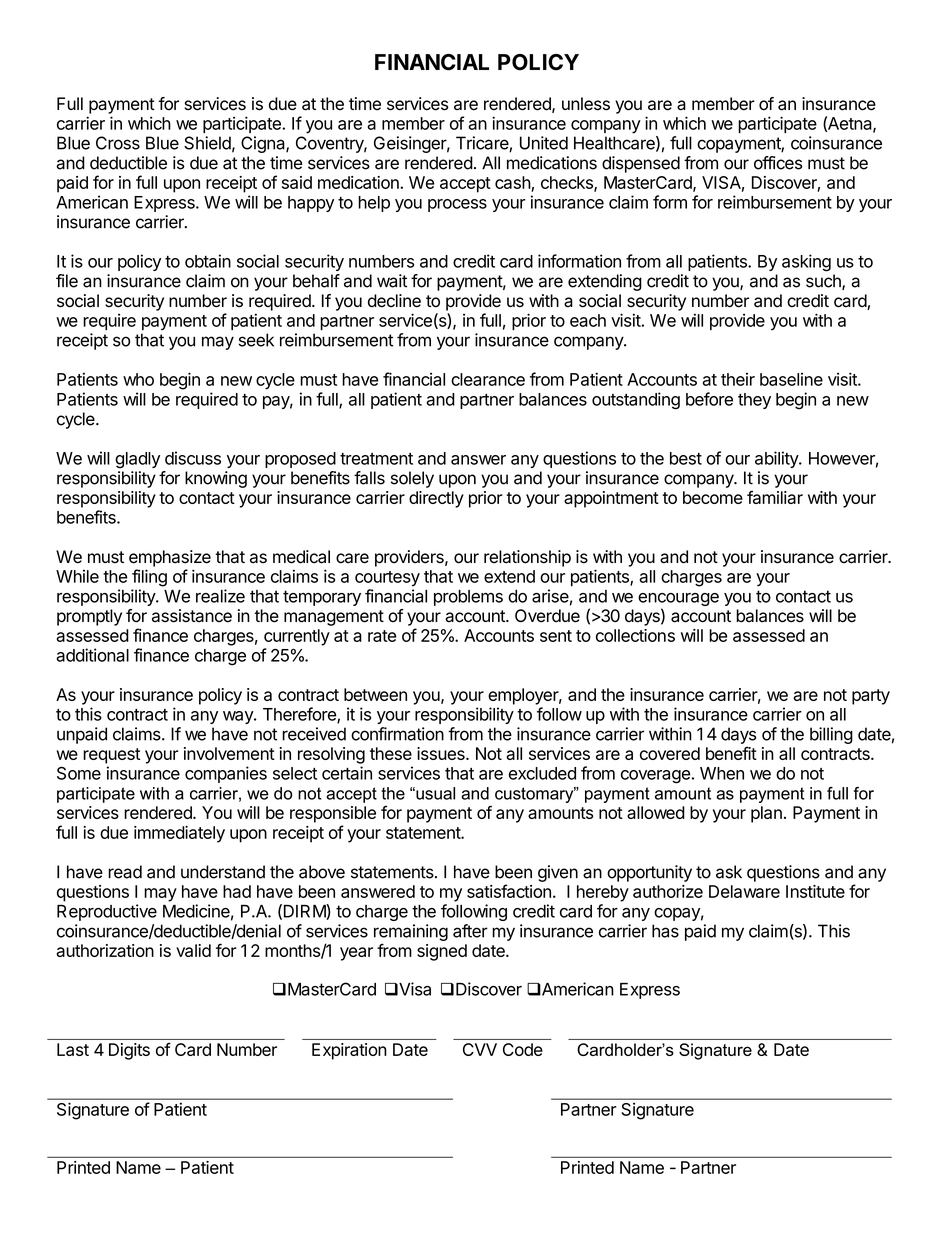  Describe the element at coordinates (523, 1049) in the image. I see `Code` at that location.
